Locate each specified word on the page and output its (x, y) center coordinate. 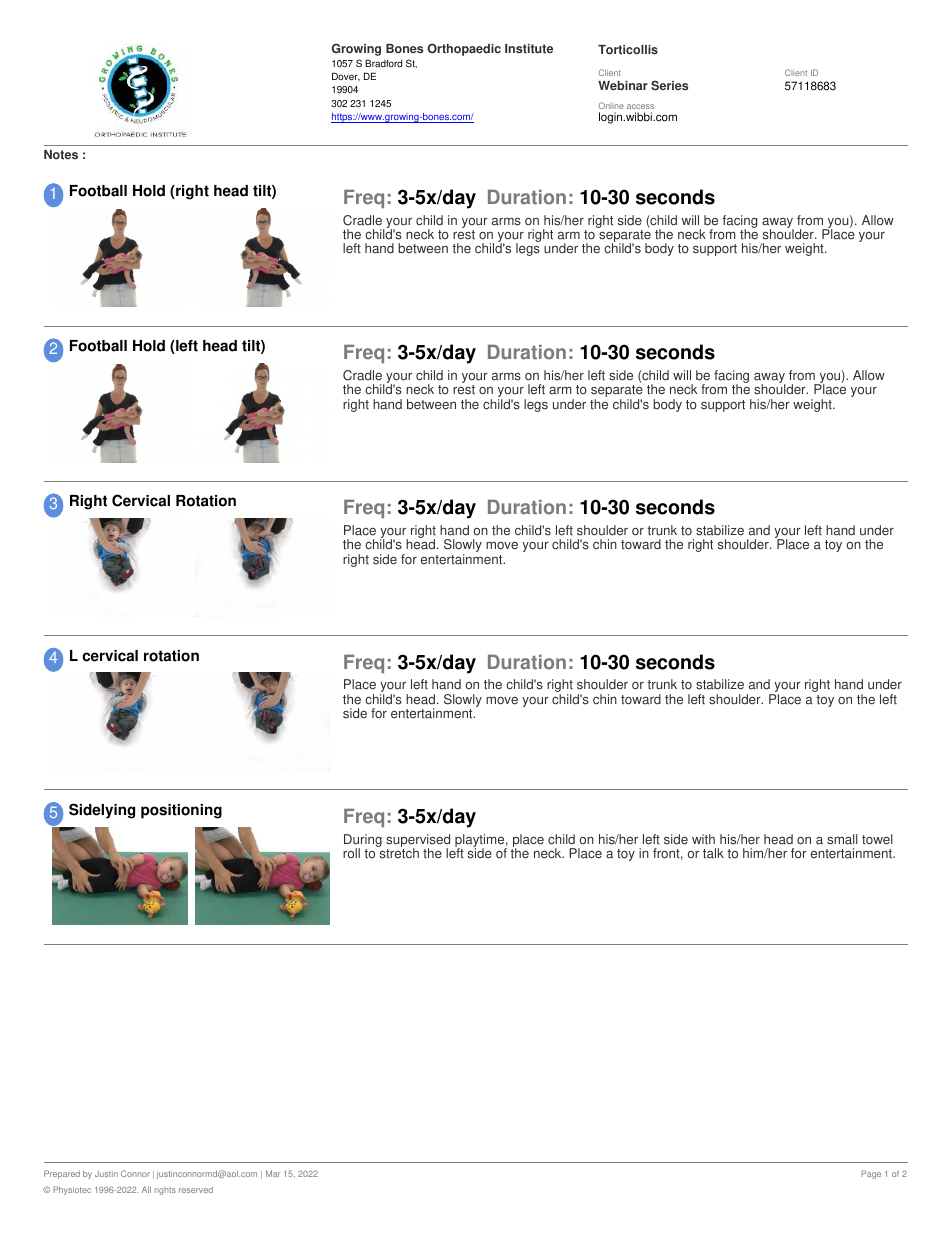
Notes (61, 155)
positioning (181, 811)
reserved (196, 1190)
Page (871, 1174)
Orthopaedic (464, 49)
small (842, 839)
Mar (273, 1173)
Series (669, 85)
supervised (418, 841)
